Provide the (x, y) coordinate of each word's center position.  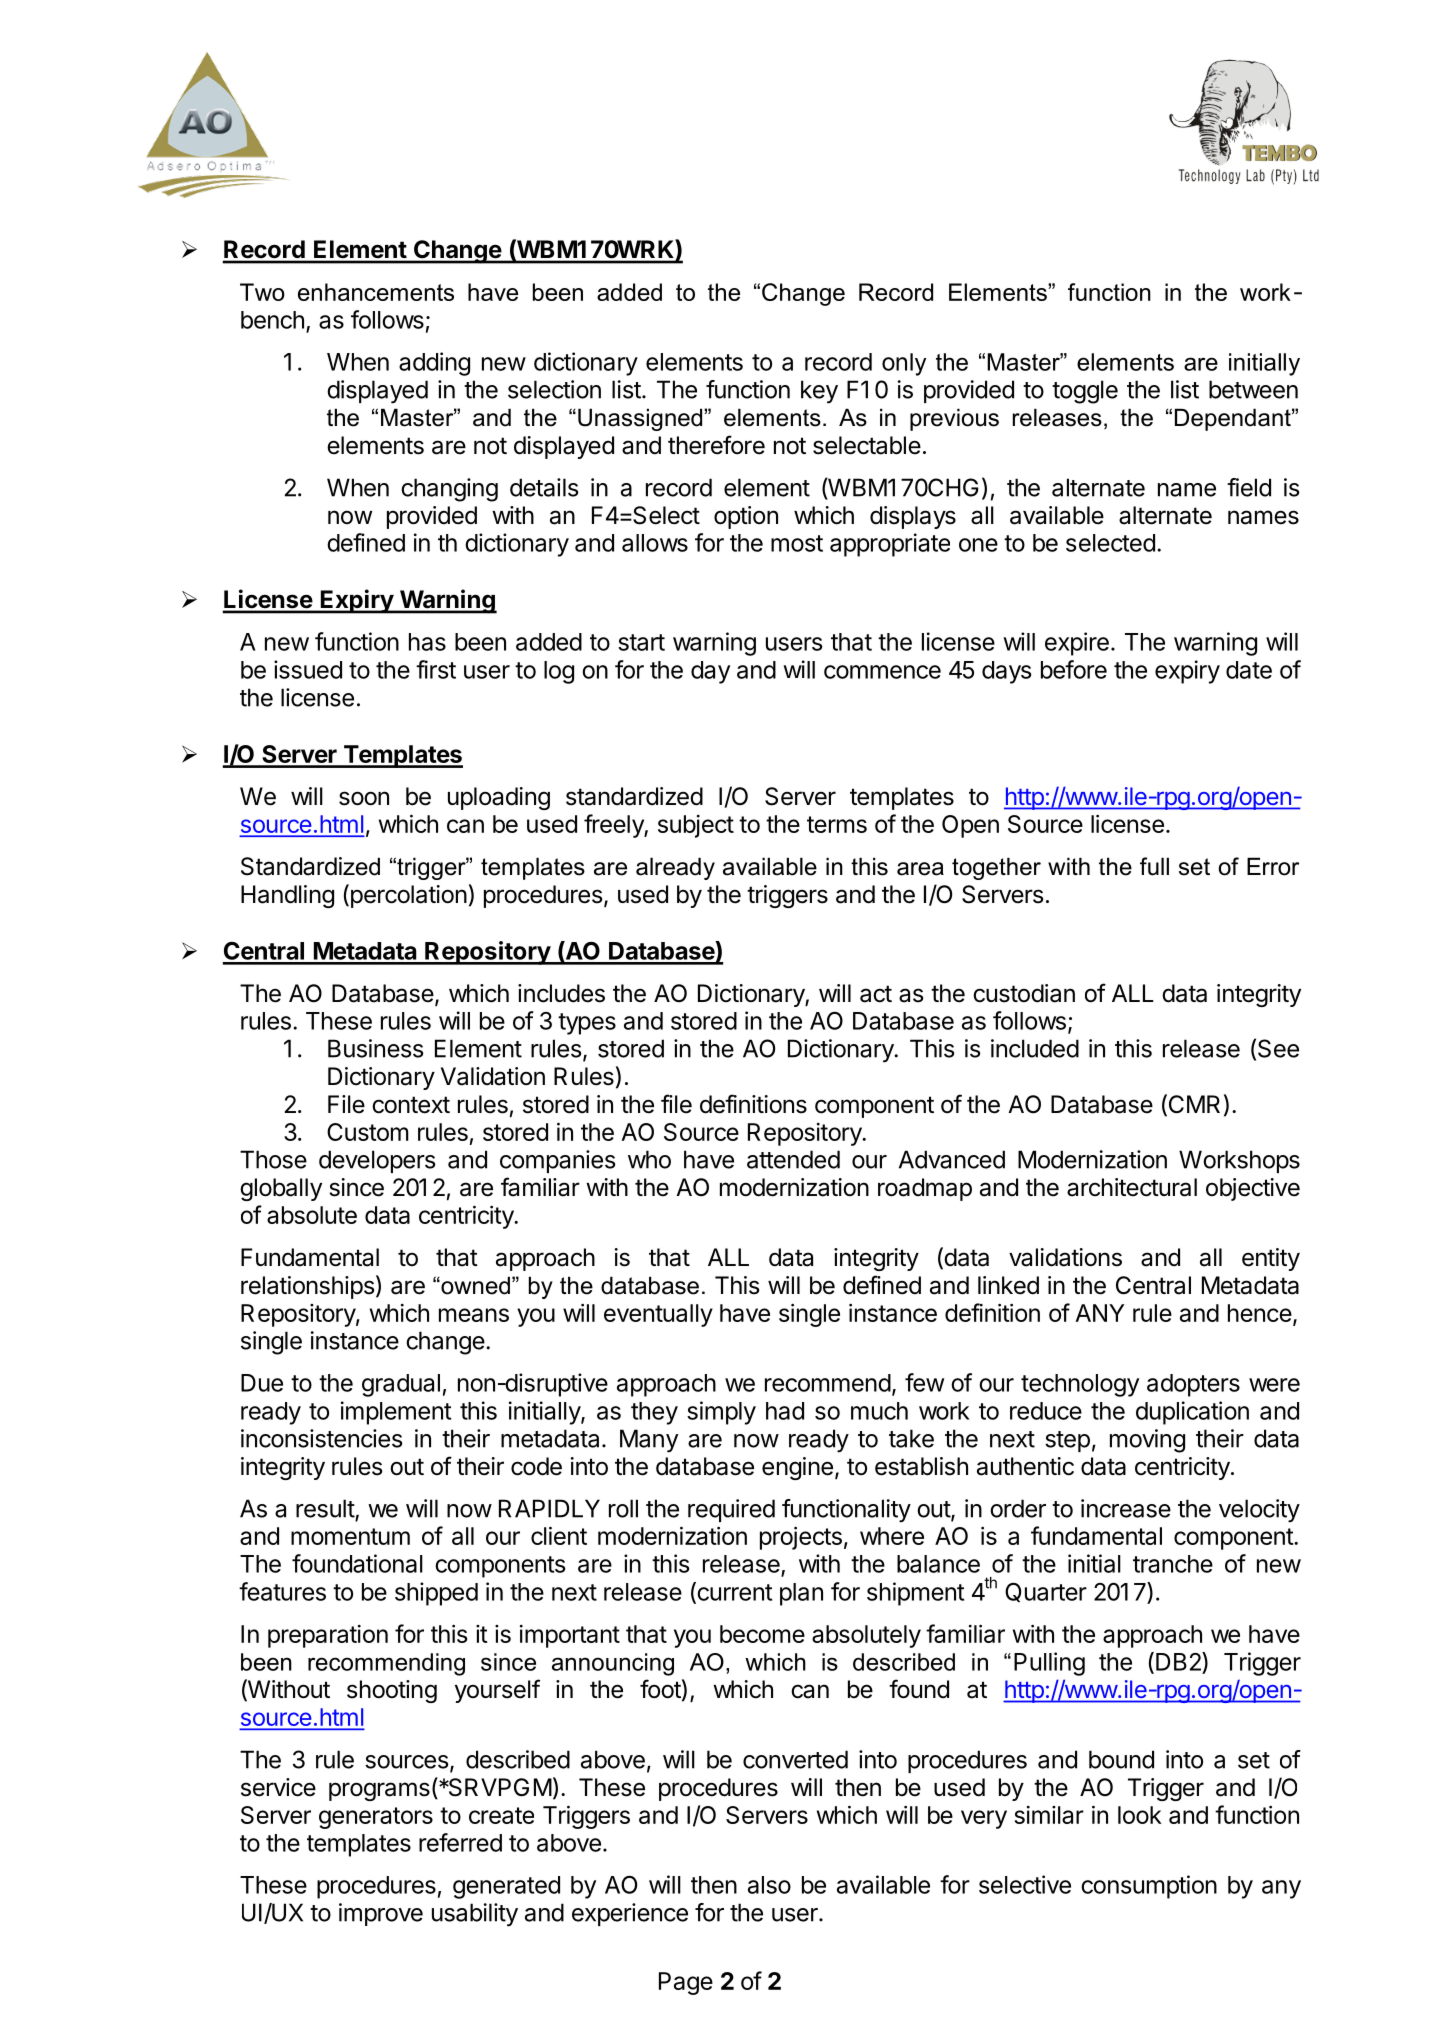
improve (381, 1914)
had (785, 1411)
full (1154, 866)
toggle (1085, 392)
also (769, 1885)
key (819, 392)
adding (434, 364)
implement (396, 1413)
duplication (1192, 1413)
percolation (407, 896)
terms (837, 824)
